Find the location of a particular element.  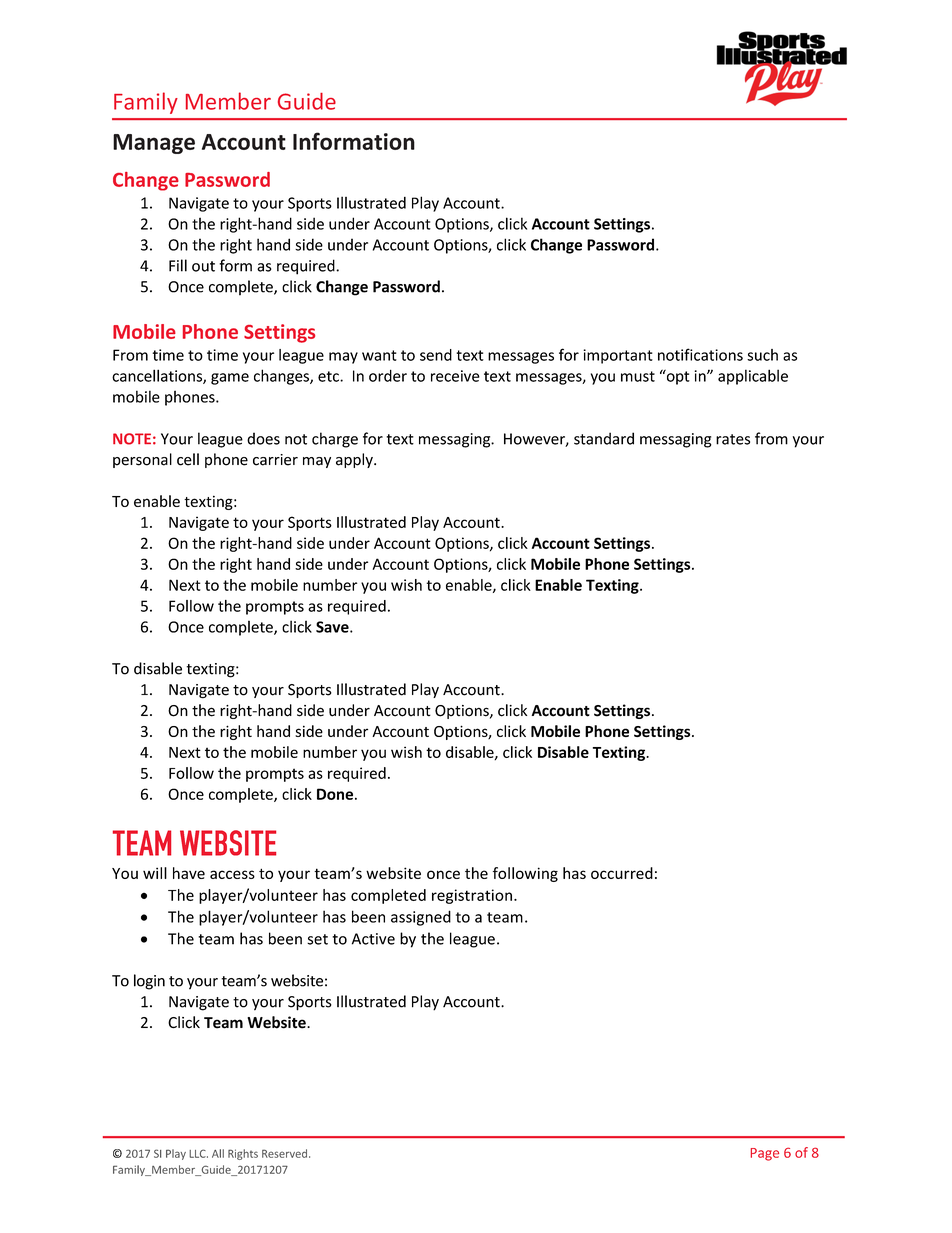

registration is located at coordinates (472, 896).
